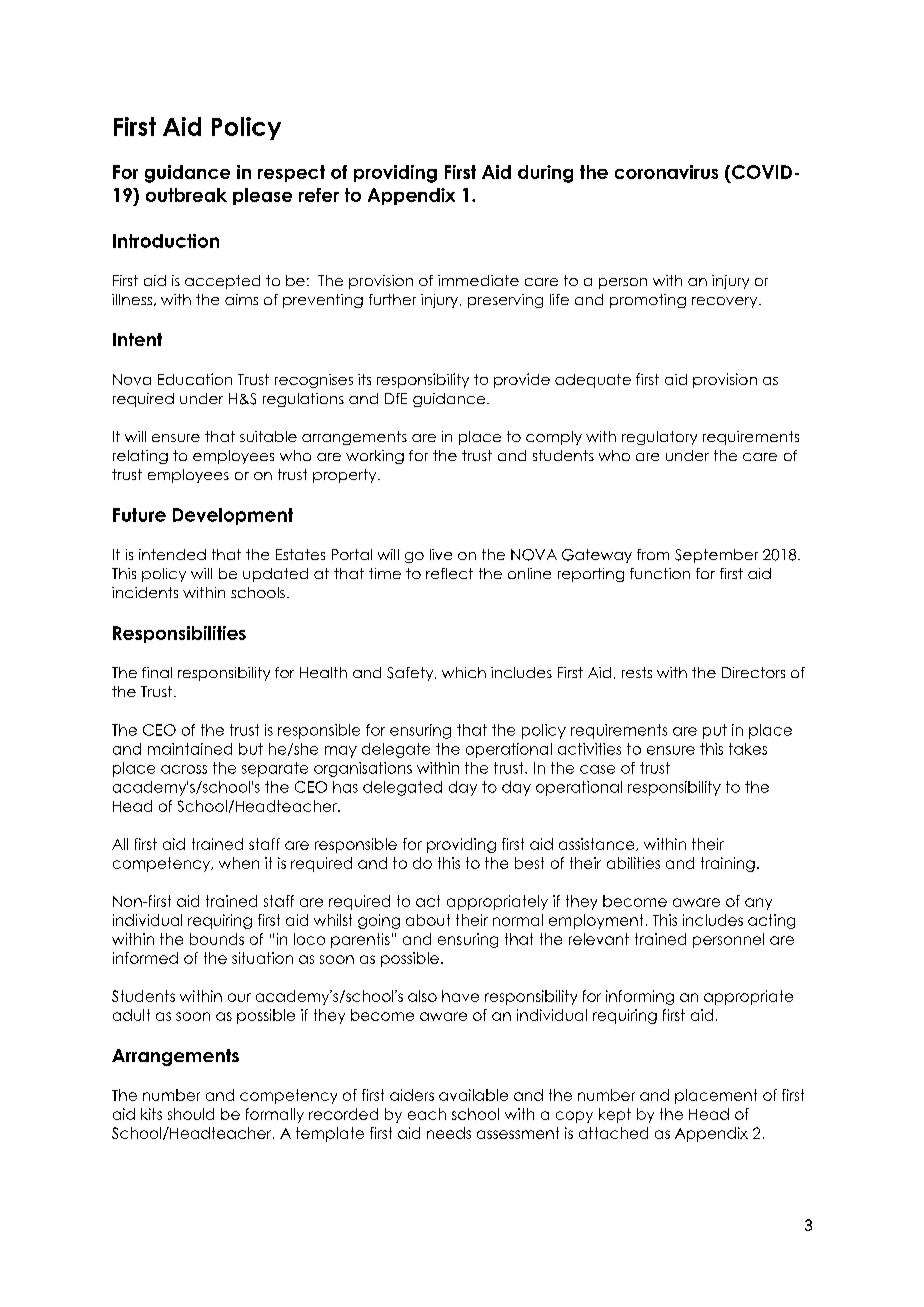  I want to click on any, so click(758, 904).
